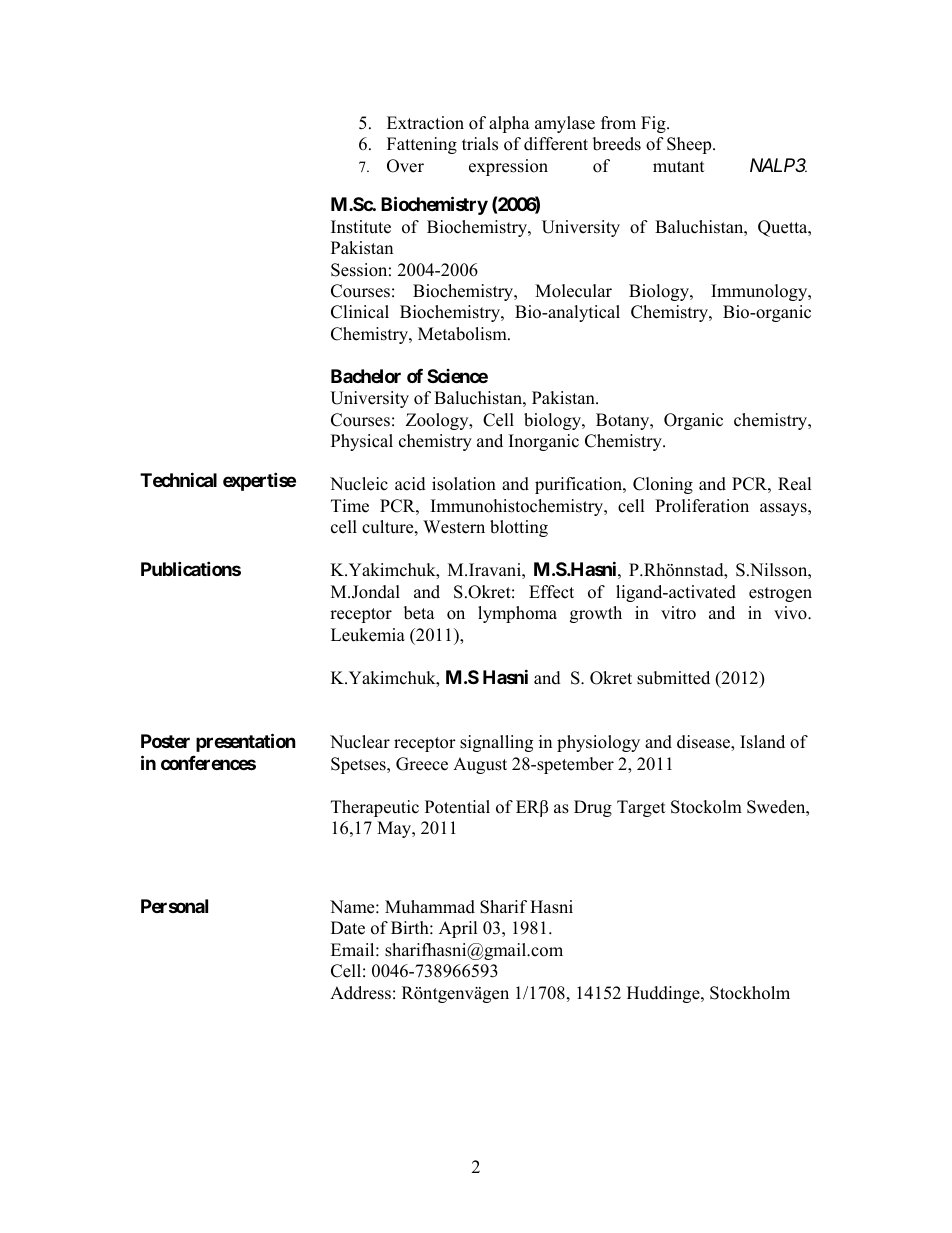 The height and width of the screenshot is (1233, 952). I want to click on April, so click(458, 929).
